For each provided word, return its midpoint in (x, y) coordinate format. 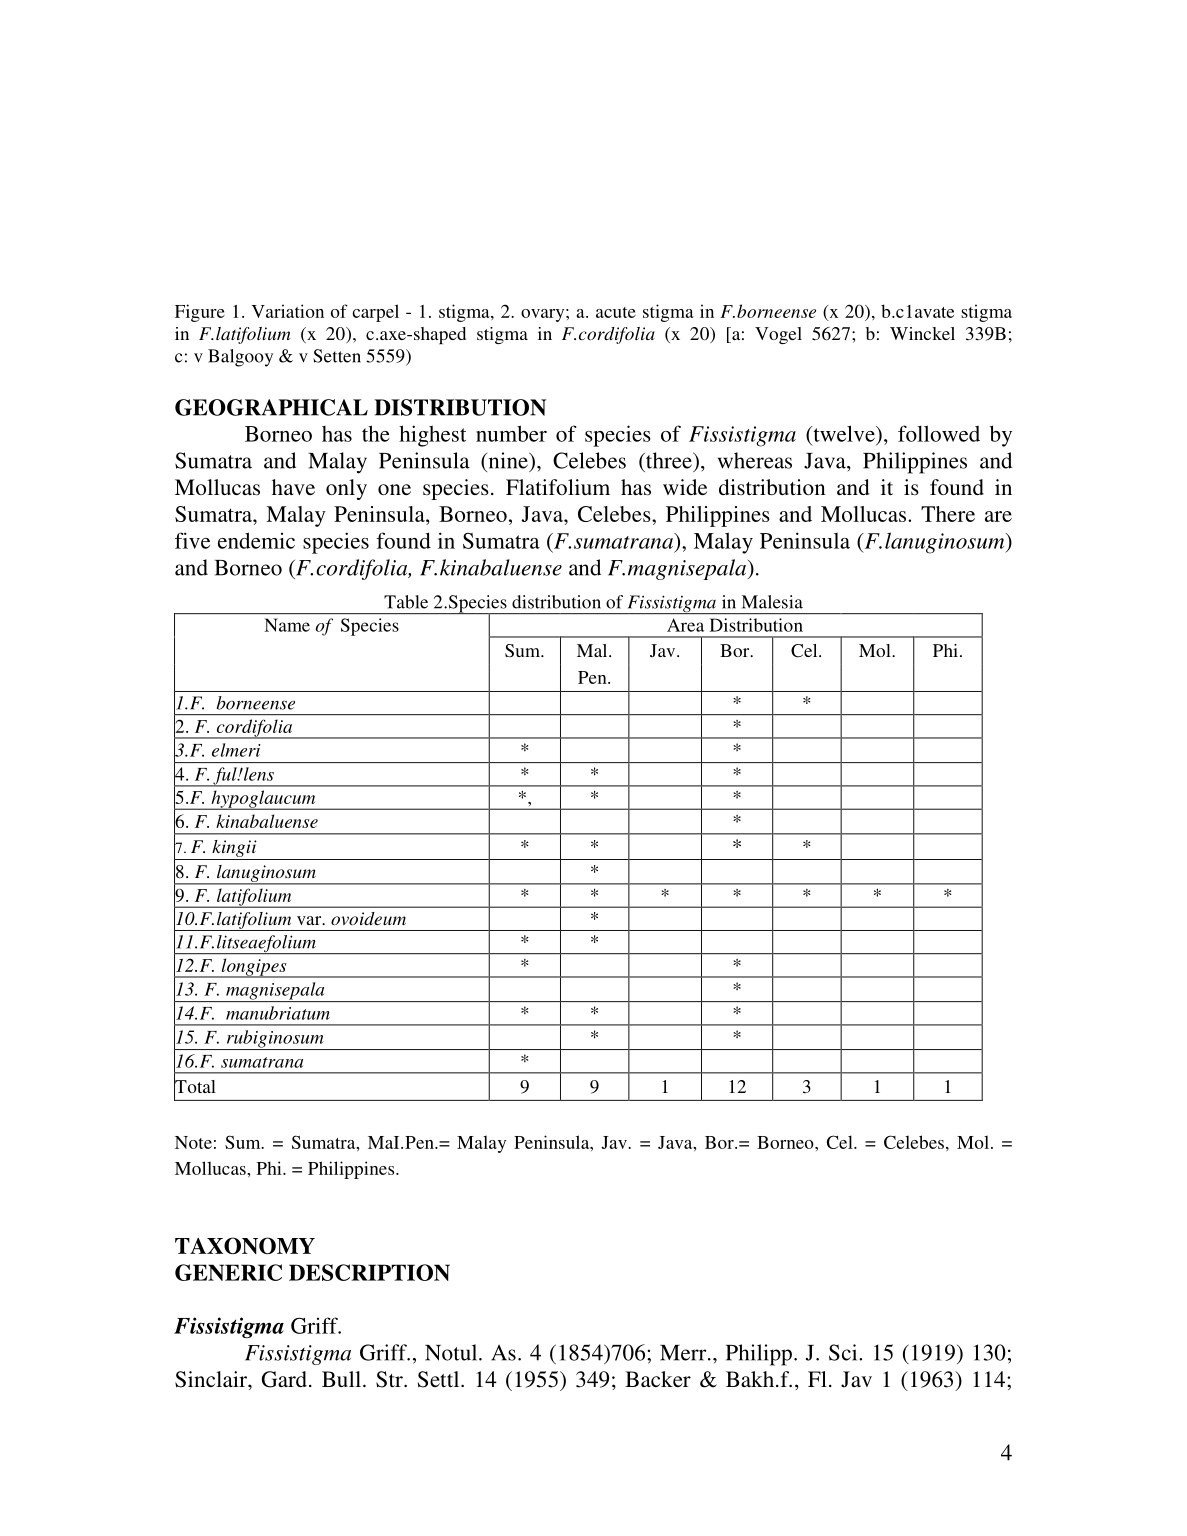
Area (685, 625)
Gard (284, 1379)
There (948, 514)
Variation (288, 311)
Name (287, 625)
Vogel (778, 335)
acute (616, 312)
